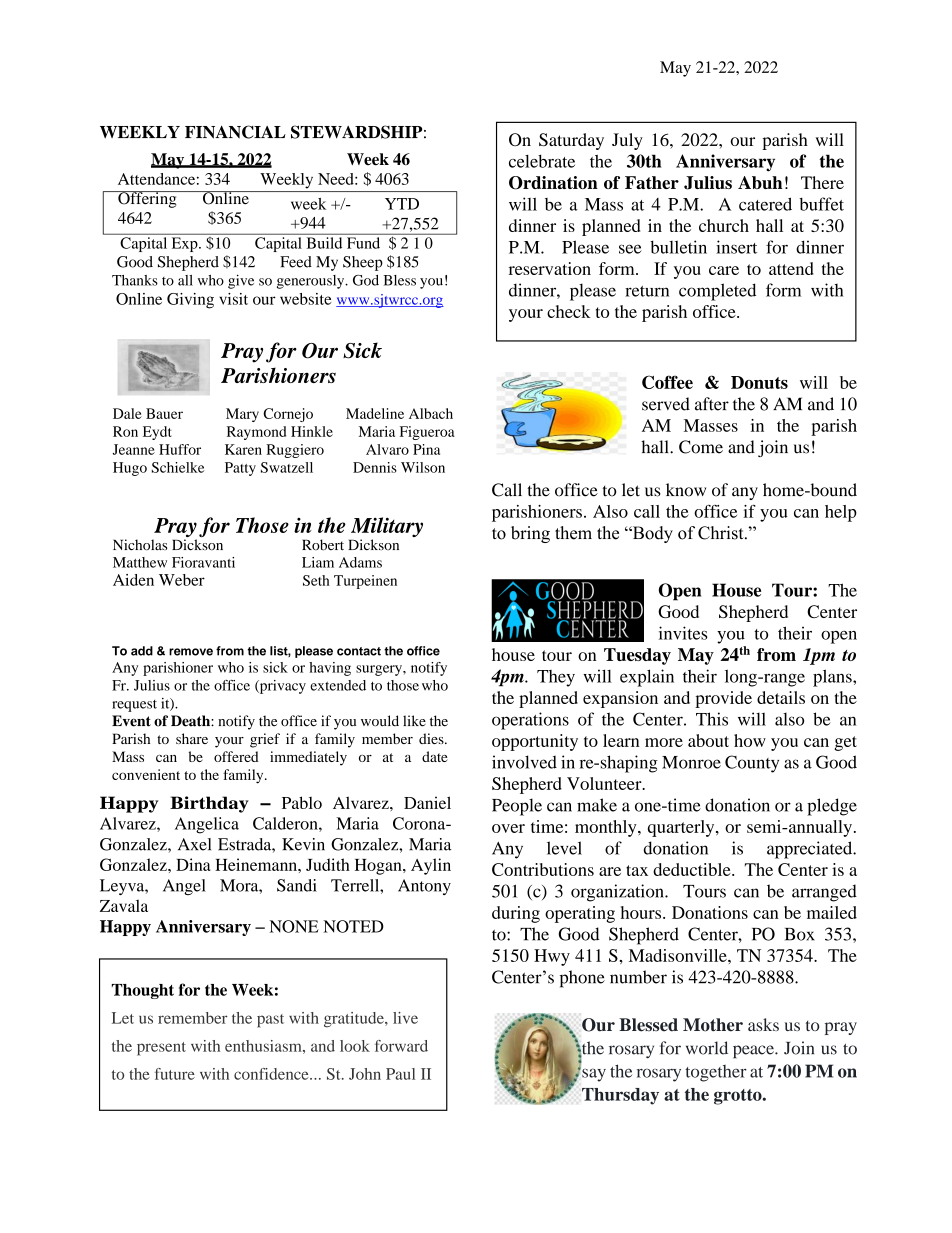 Image resolution: width=952 pixels, height=1233 pixels. What do you see at coordinates (236, 756) in the document?
I see `offered` at bounding box center [236, 756].
